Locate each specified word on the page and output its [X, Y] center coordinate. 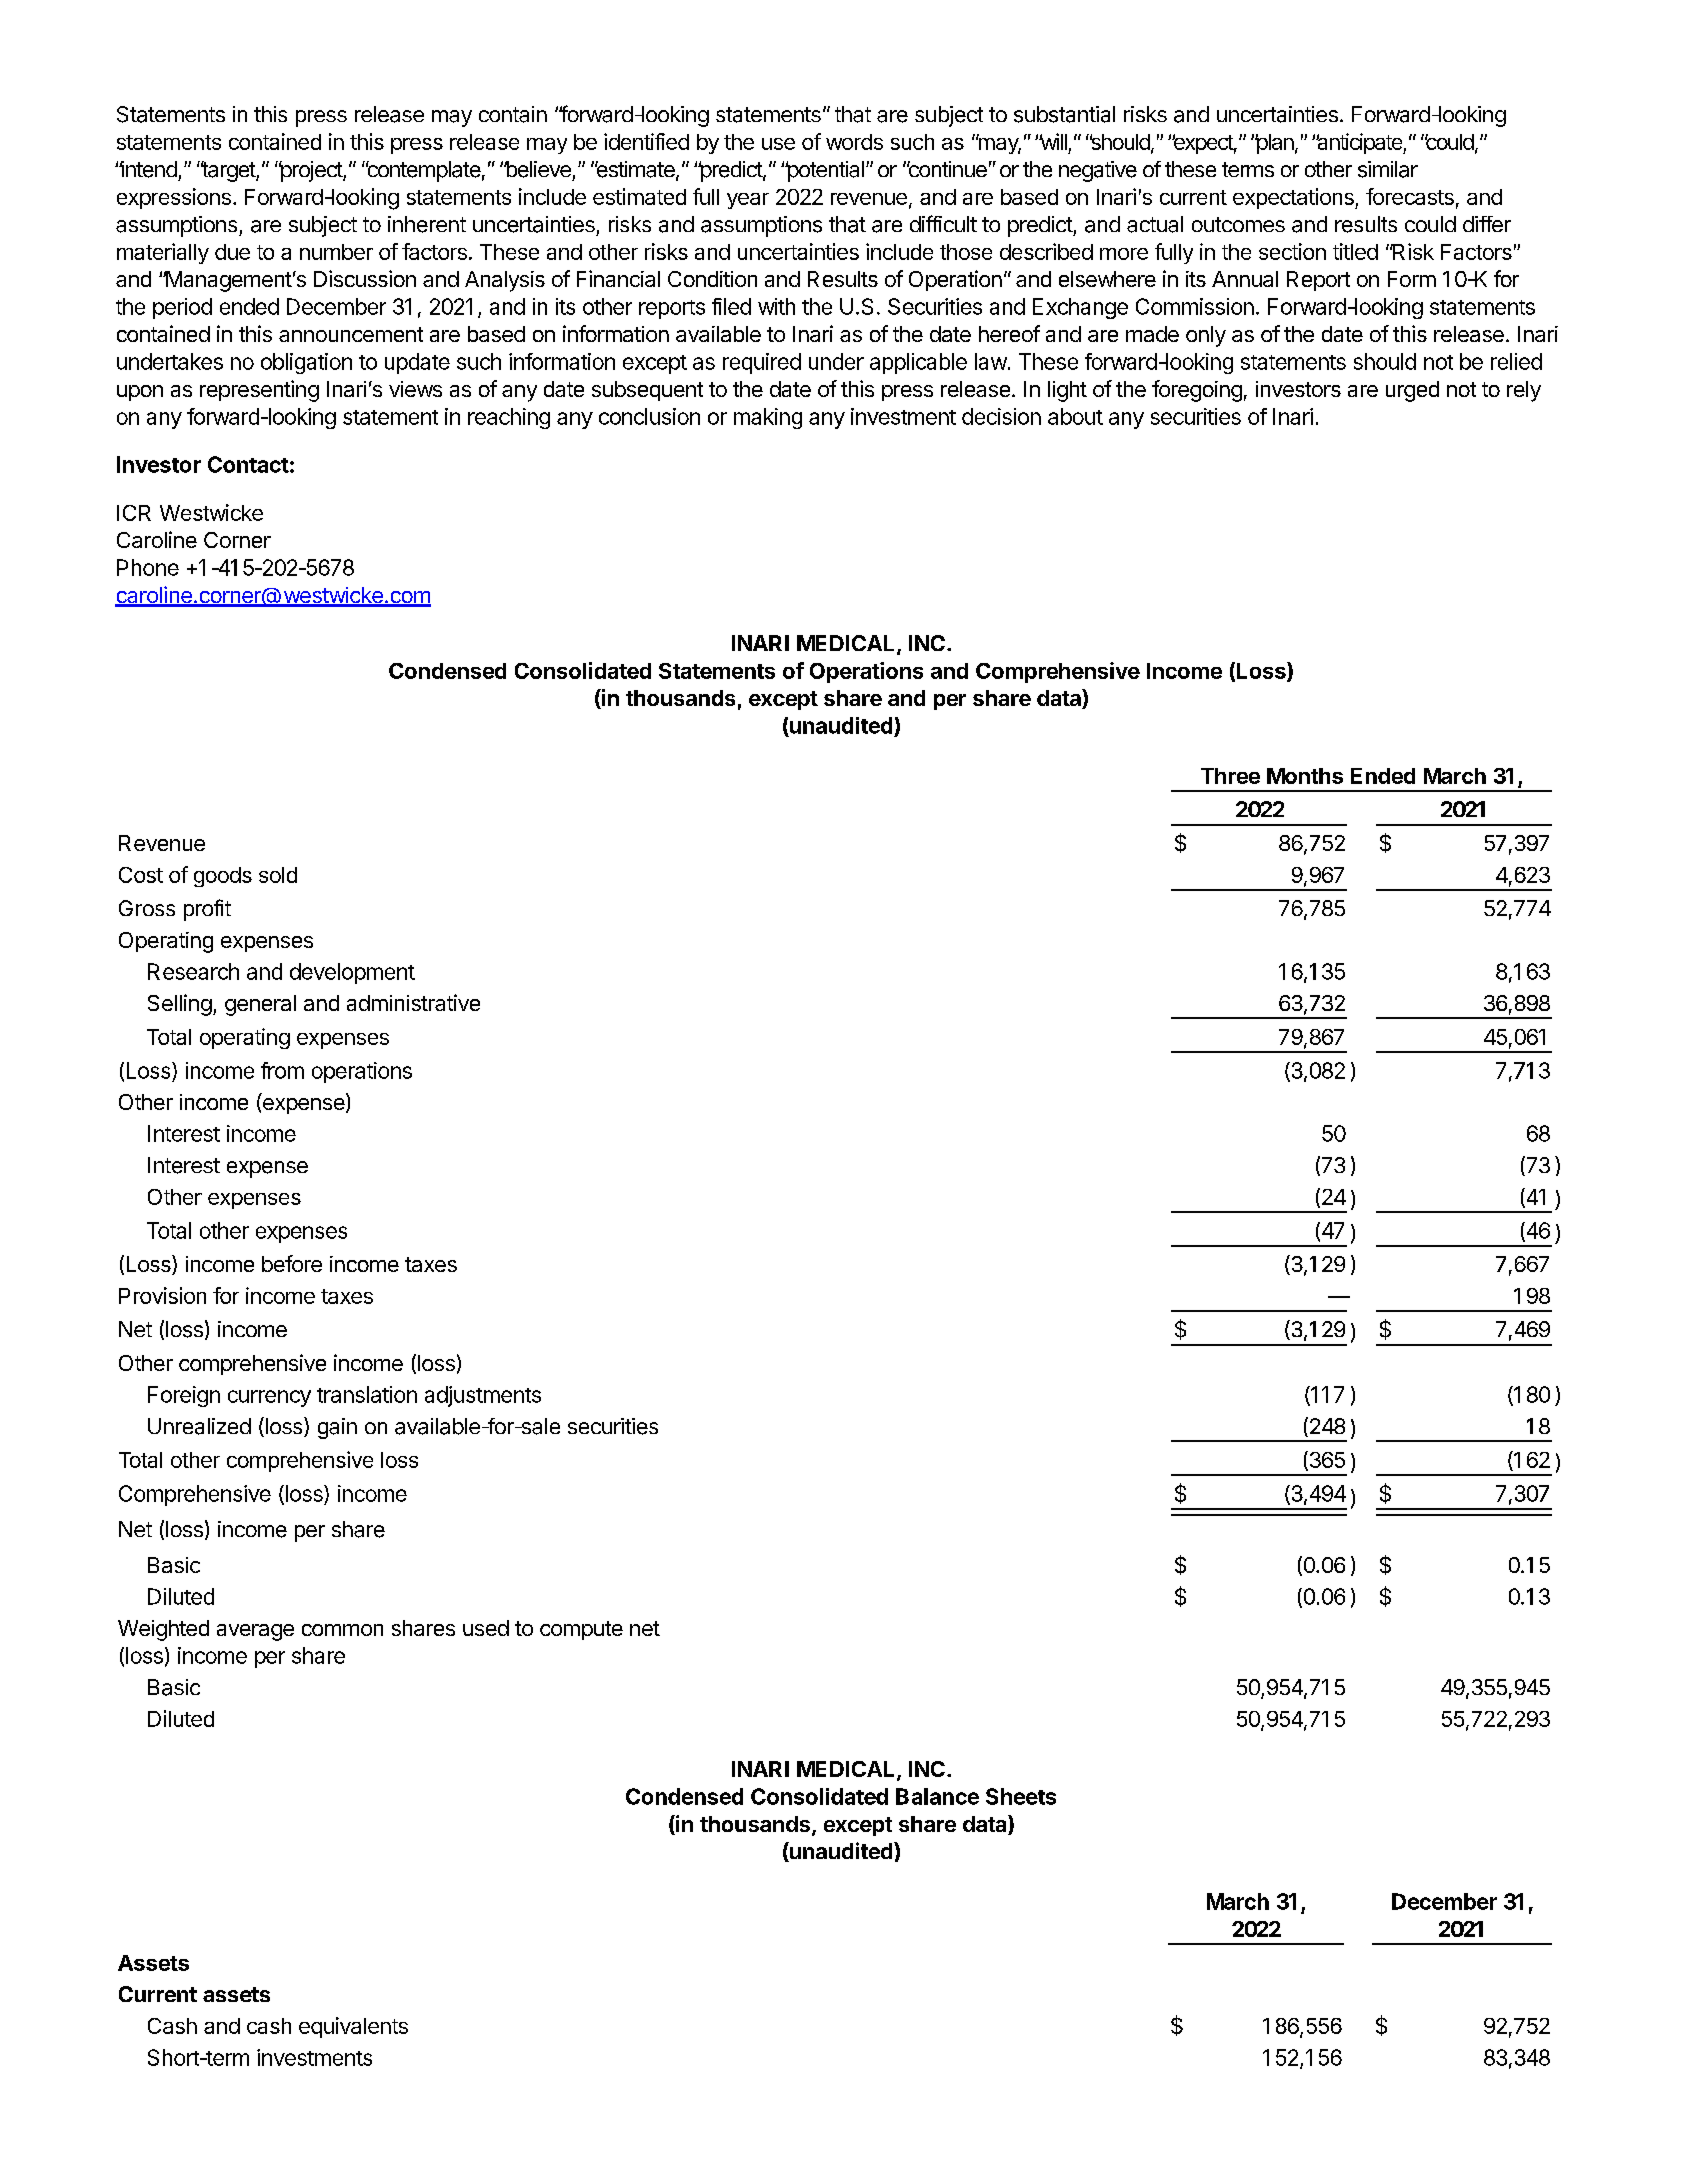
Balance [937, 1796]
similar [1388, 169]
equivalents [353, 2027]
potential [824, 171]
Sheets [1021, 1796]
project [311, 171]
